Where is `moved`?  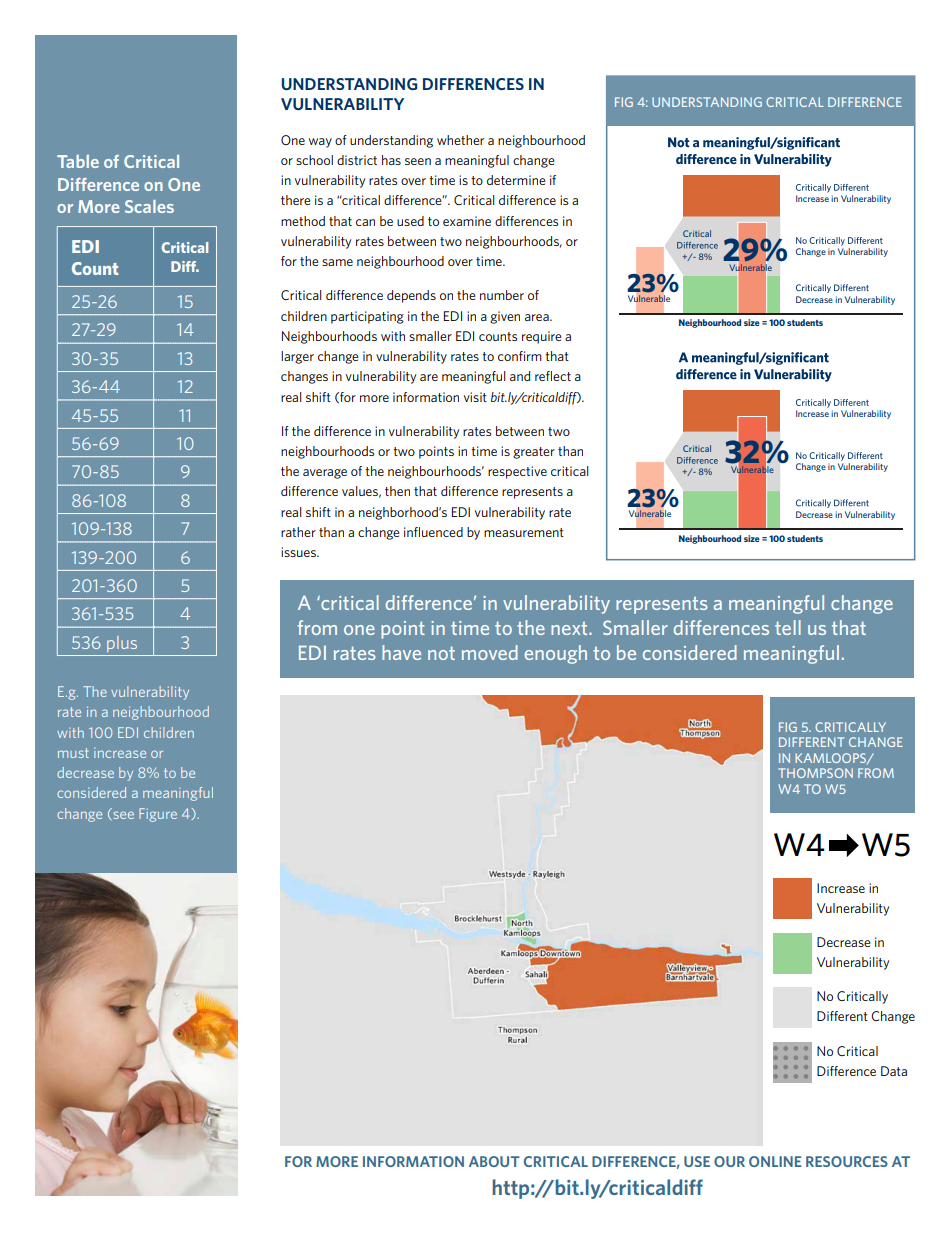 moved is located at coordinates (490, 652).
